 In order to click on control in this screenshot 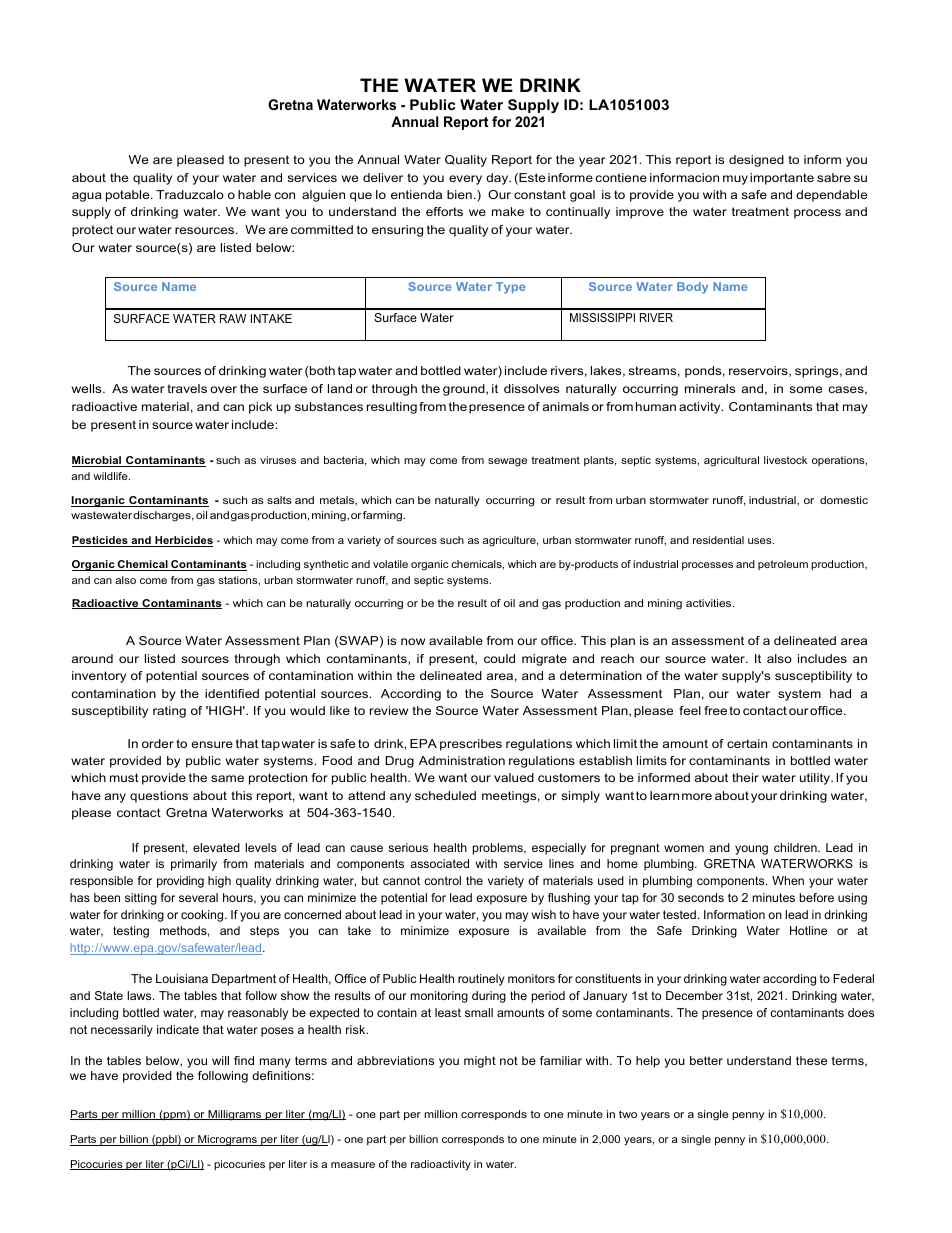, I will do `click(442, 880)`.
